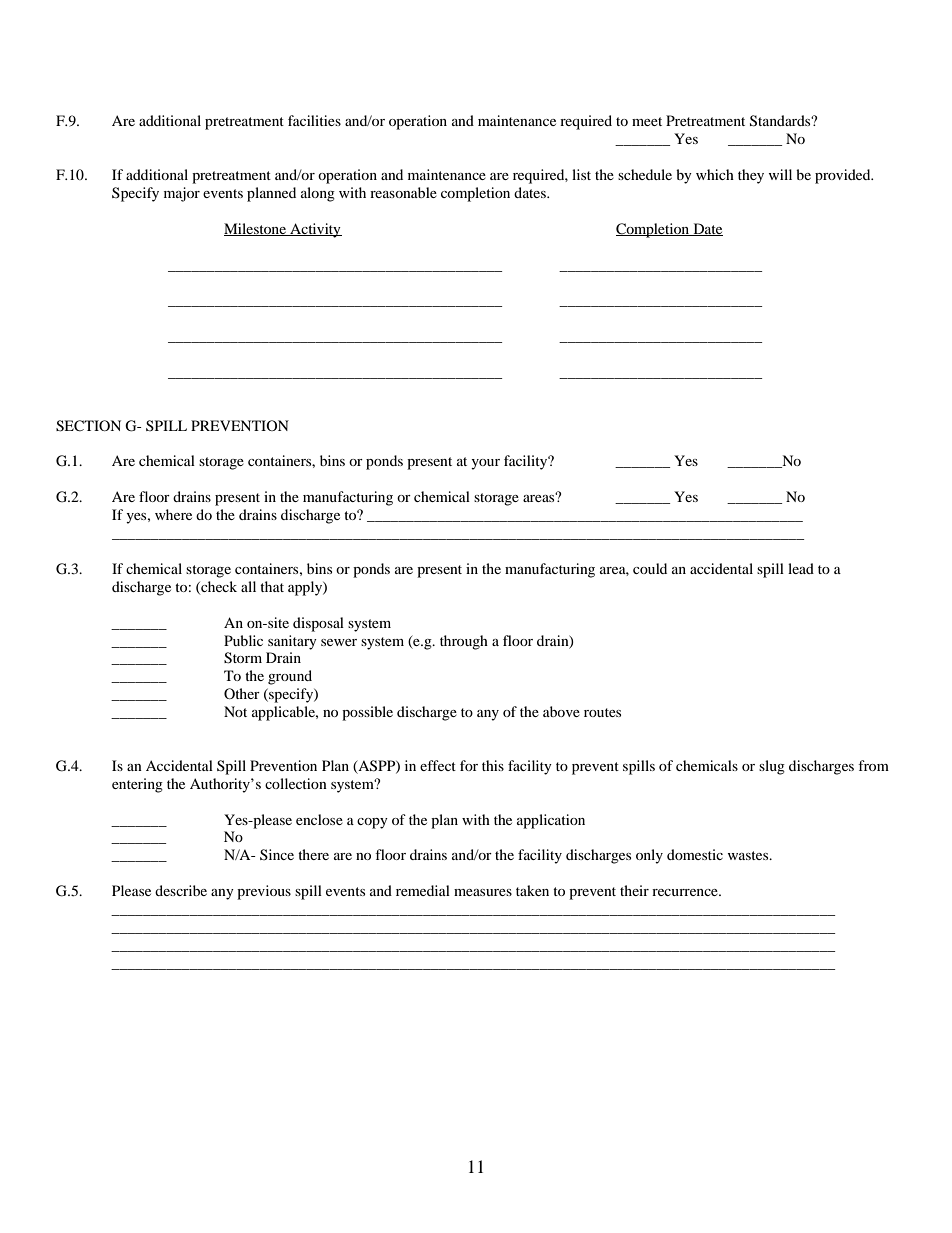  What do you see at coordinates (181, 890) in the screenshot?
I see `describe` at bounding box center [181, 890].
